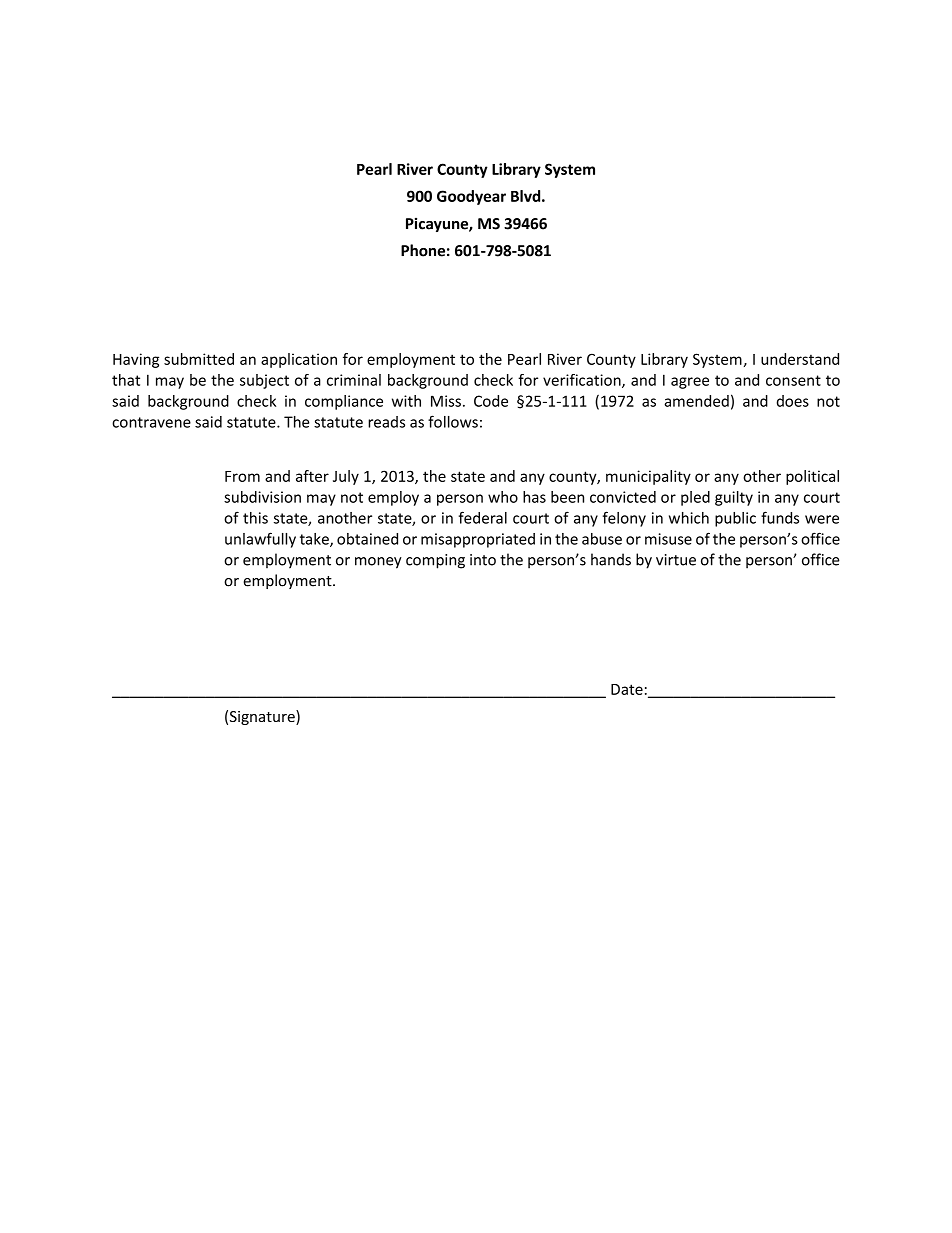 This screenshot has height=1233, width=952. What do you see at coordinates (676, 560) in the screenshot?
I see `virtue` at bounding box center [676, 560].
